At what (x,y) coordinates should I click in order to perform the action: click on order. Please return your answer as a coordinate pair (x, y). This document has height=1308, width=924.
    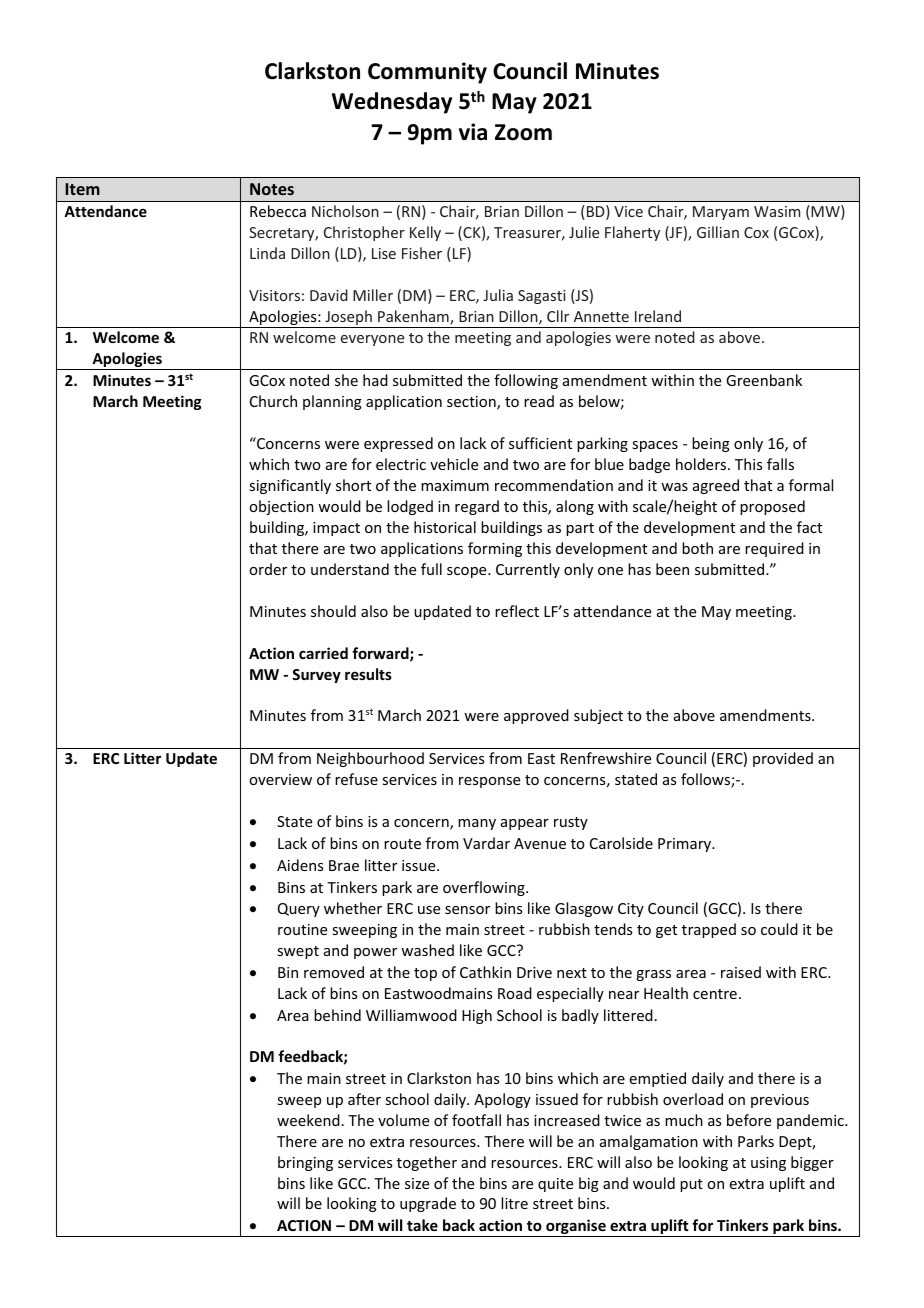
    Looking at the image, I should click on (268, 569).
